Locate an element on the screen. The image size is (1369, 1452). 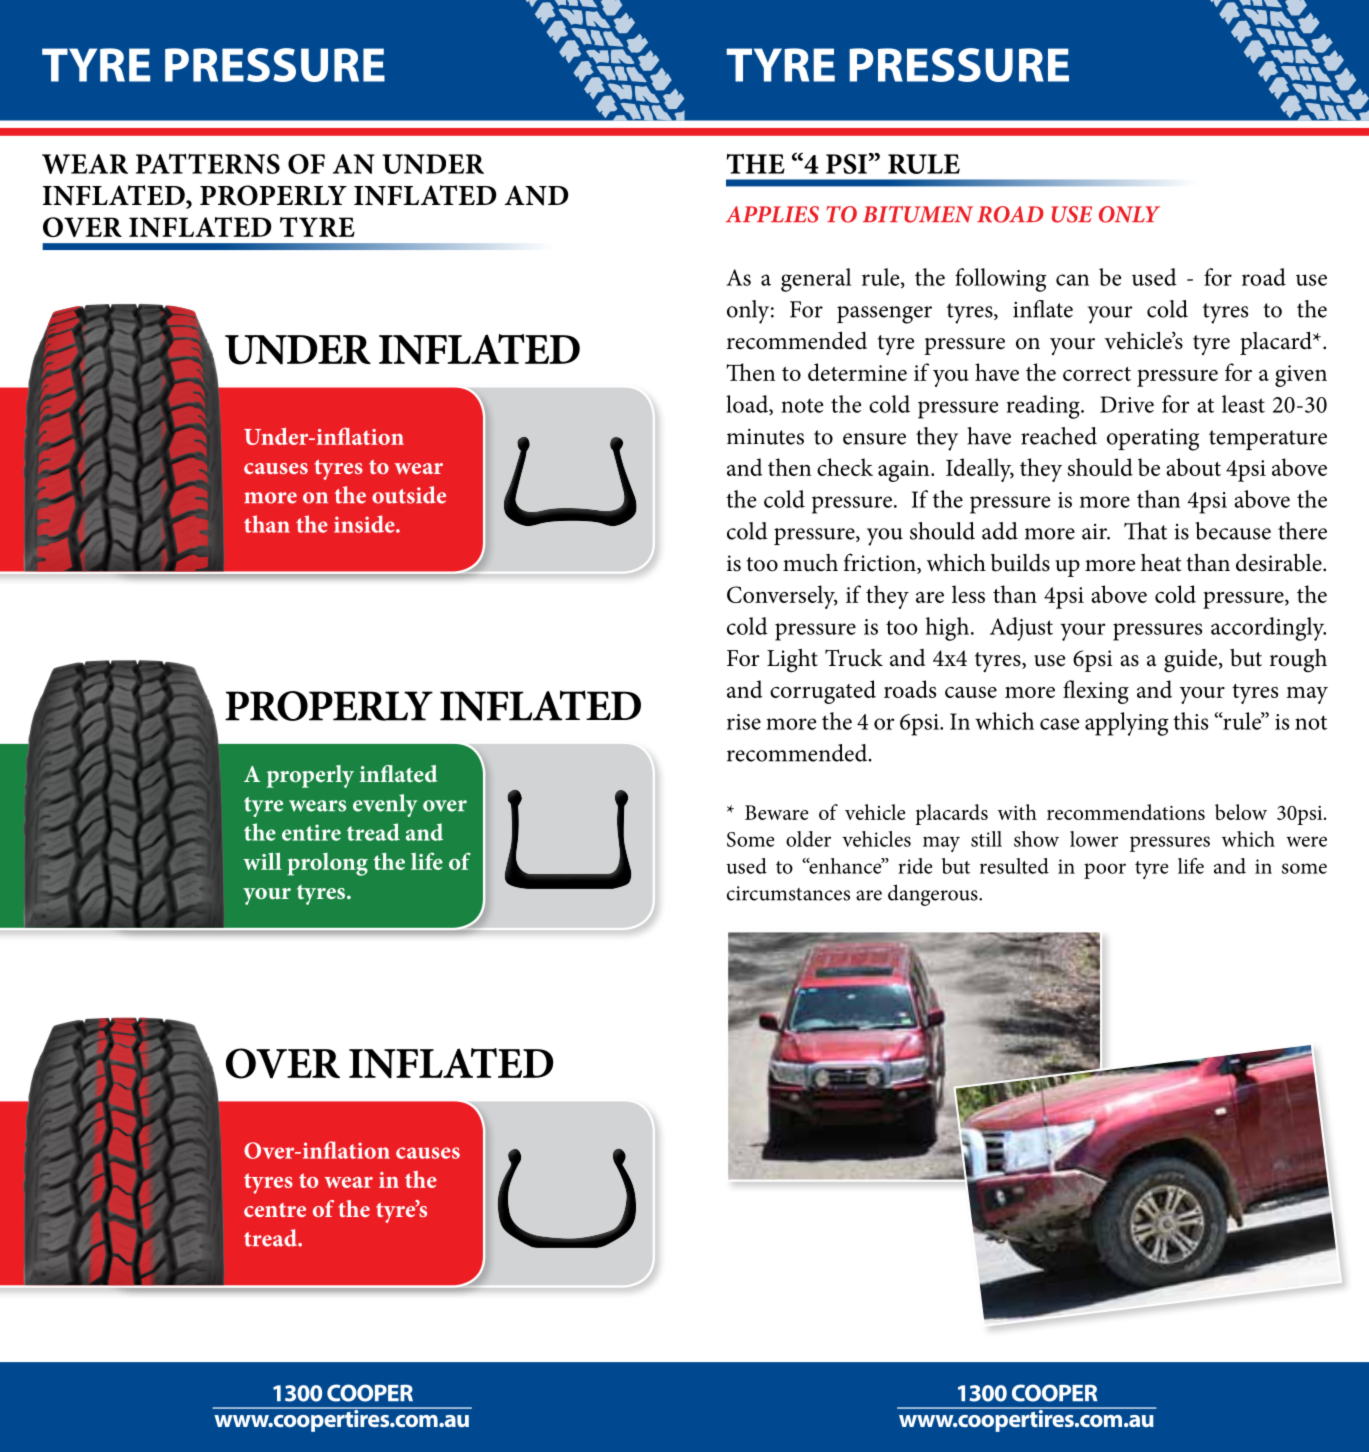
minutes is located at coordinates (765, 436).
